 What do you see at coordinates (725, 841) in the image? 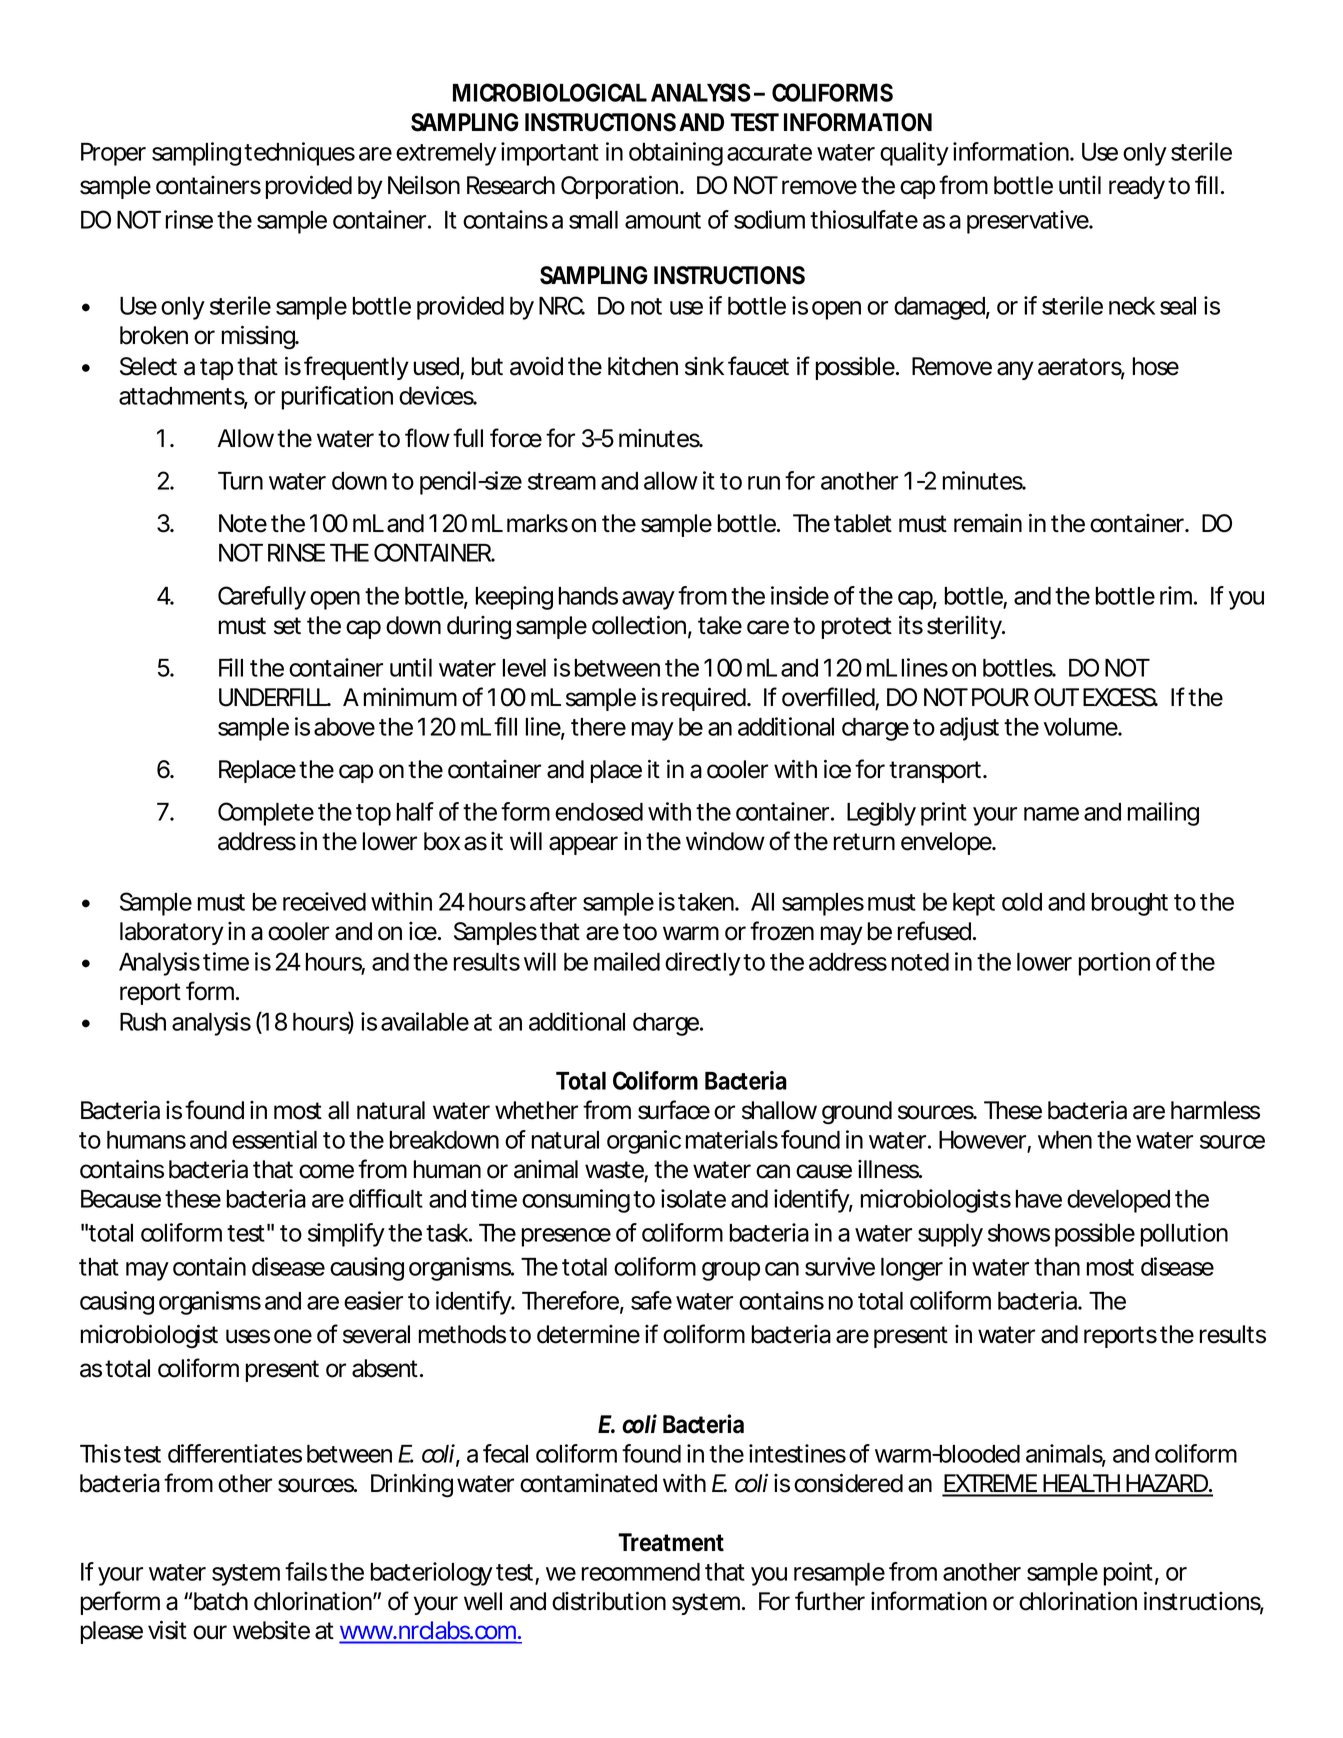
I see `window` at bounding box center [725, 841].
